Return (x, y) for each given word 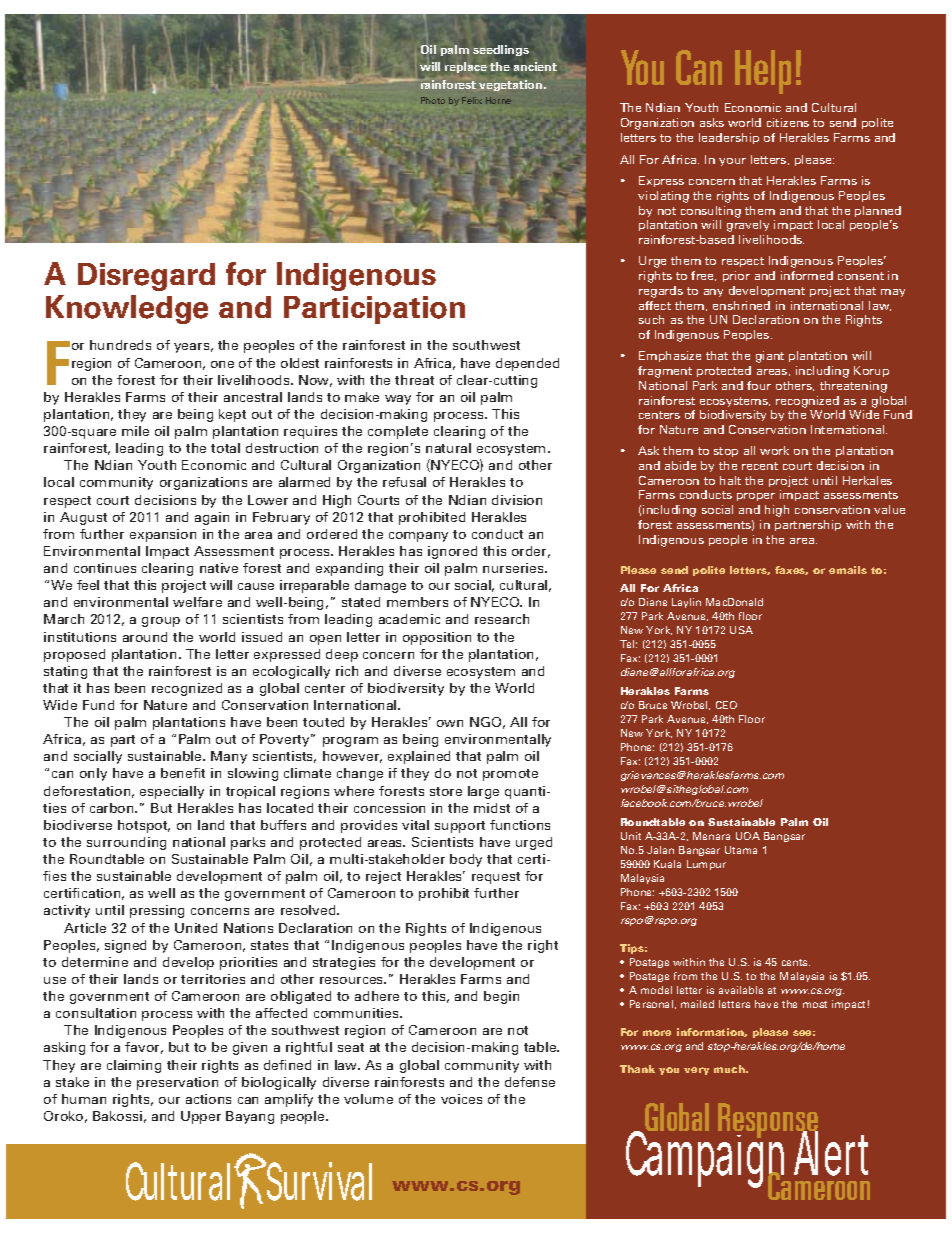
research (502, 619)
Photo (433, 100)
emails (848, 570)
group (161, 622)
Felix (472, 100)
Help (763, 72)
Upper (201, 1117)
